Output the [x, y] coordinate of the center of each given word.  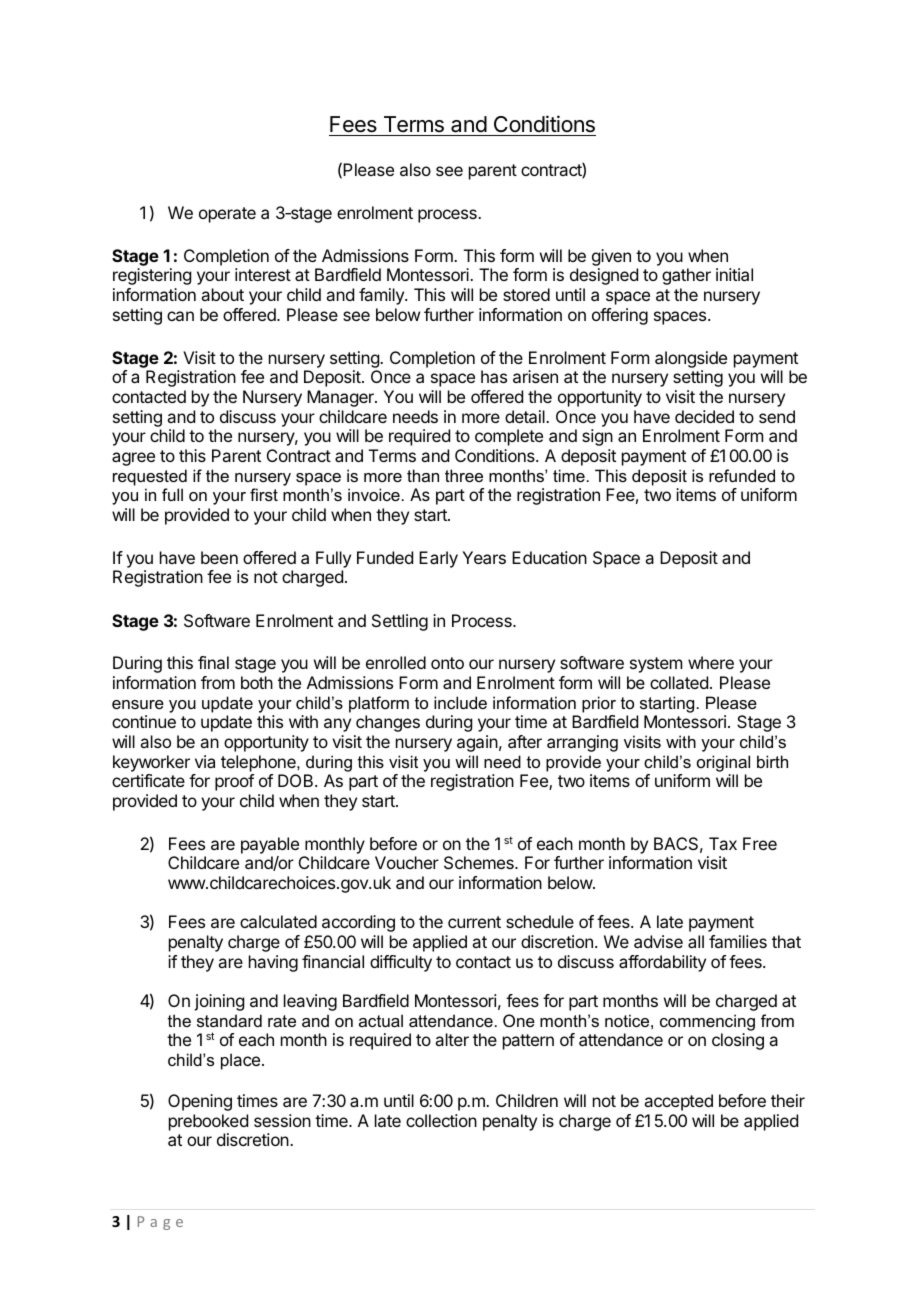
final [213, 662]
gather [686, 276]
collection [441, 1120]
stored [526, 294]
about [222, 294]
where [711, 662]
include [460, 702]
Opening [200, 1102]
